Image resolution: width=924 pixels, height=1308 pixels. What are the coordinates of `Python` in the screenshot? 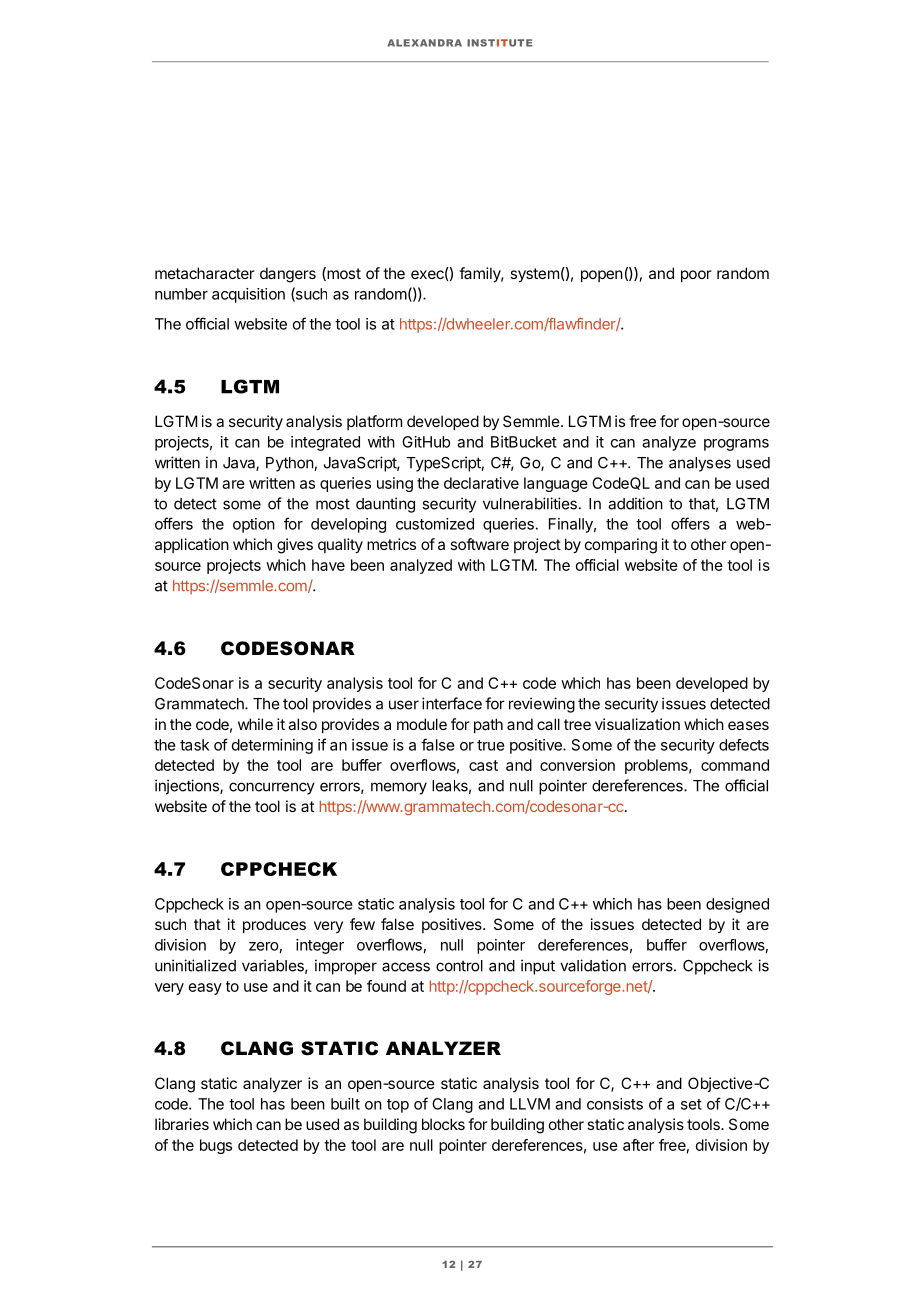 It's located at (290, 464).
